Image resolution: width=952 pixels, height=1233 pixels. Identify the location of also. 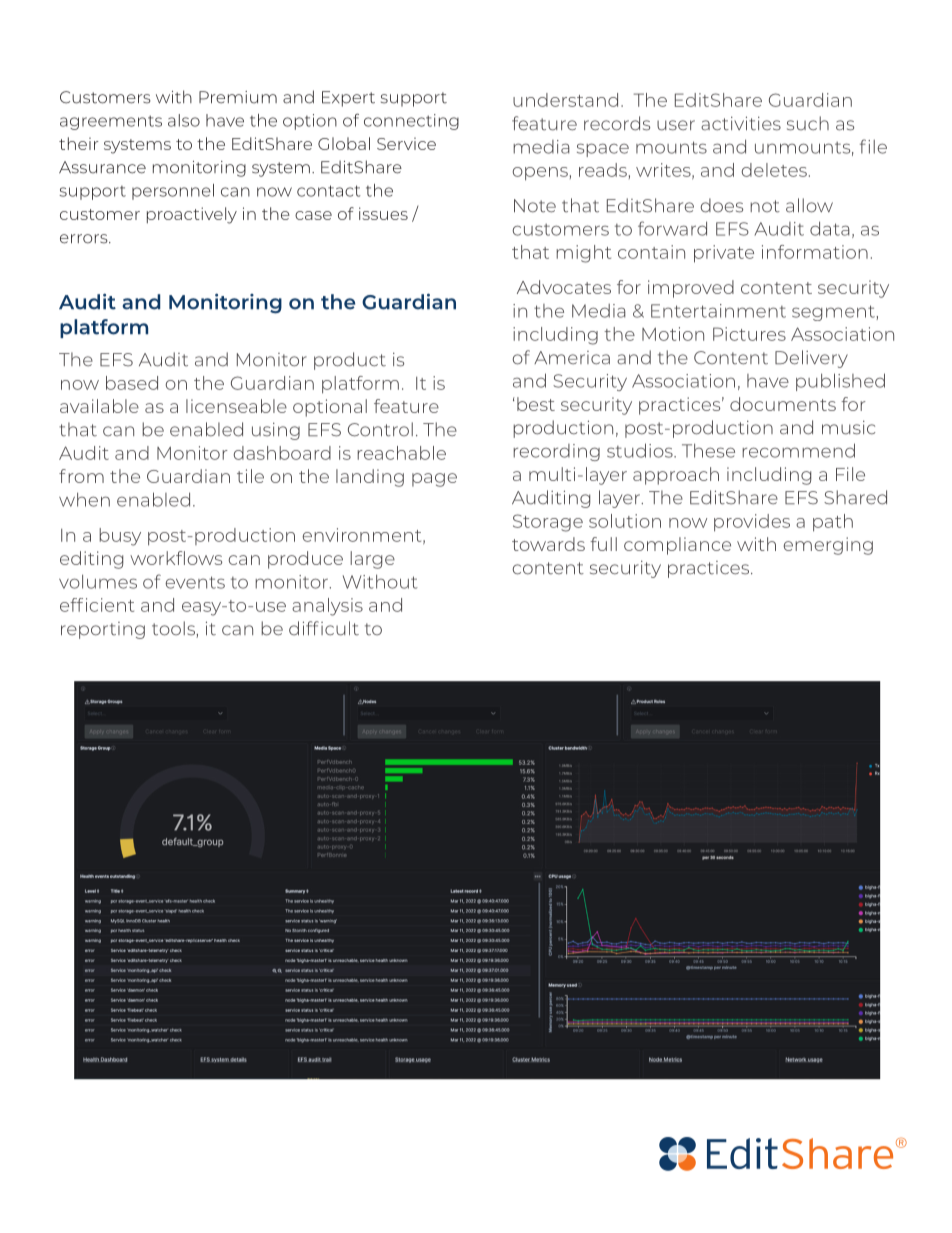
(184, 120).
